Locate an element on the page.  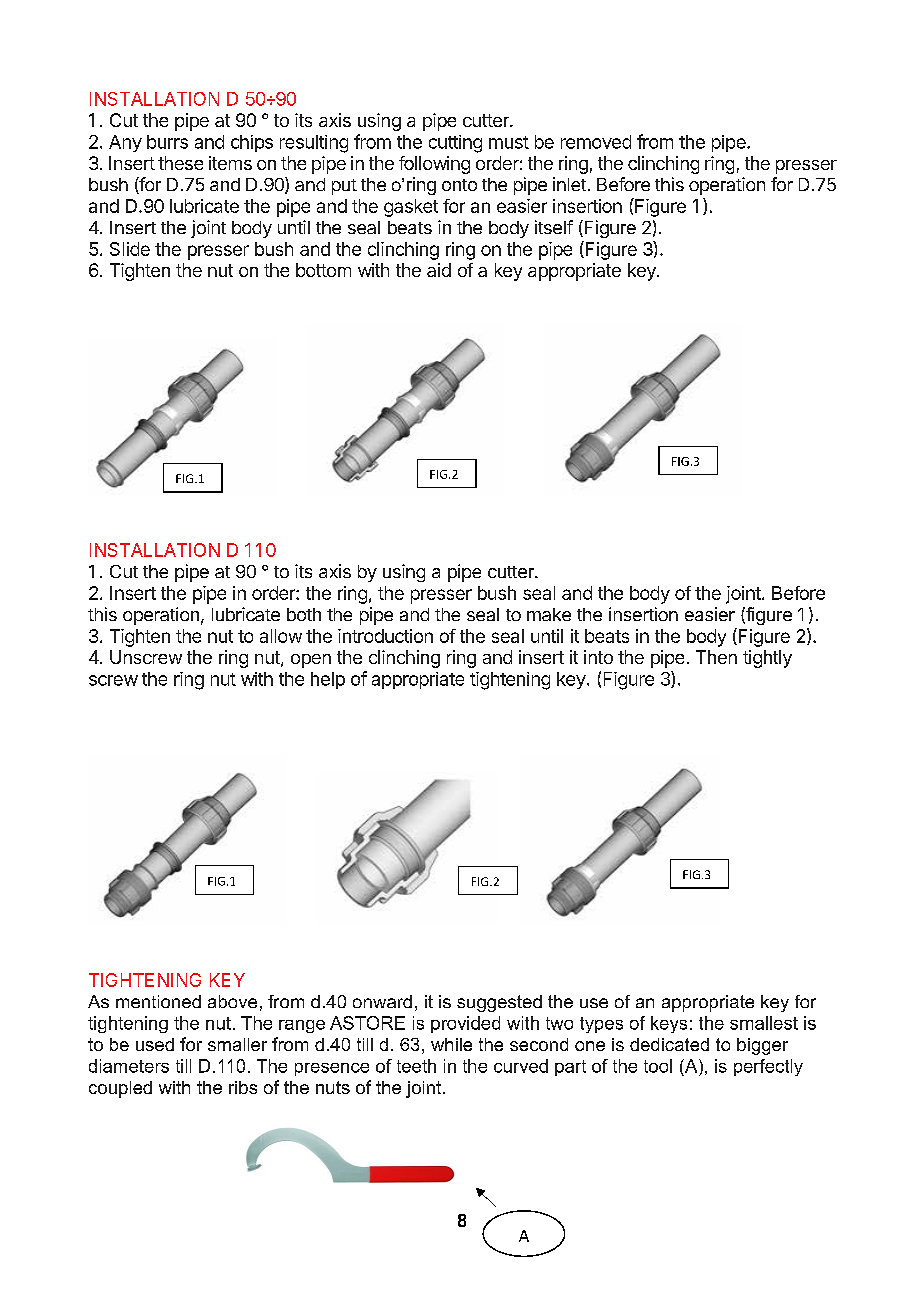
while is located at coordinates (451, 1044).
